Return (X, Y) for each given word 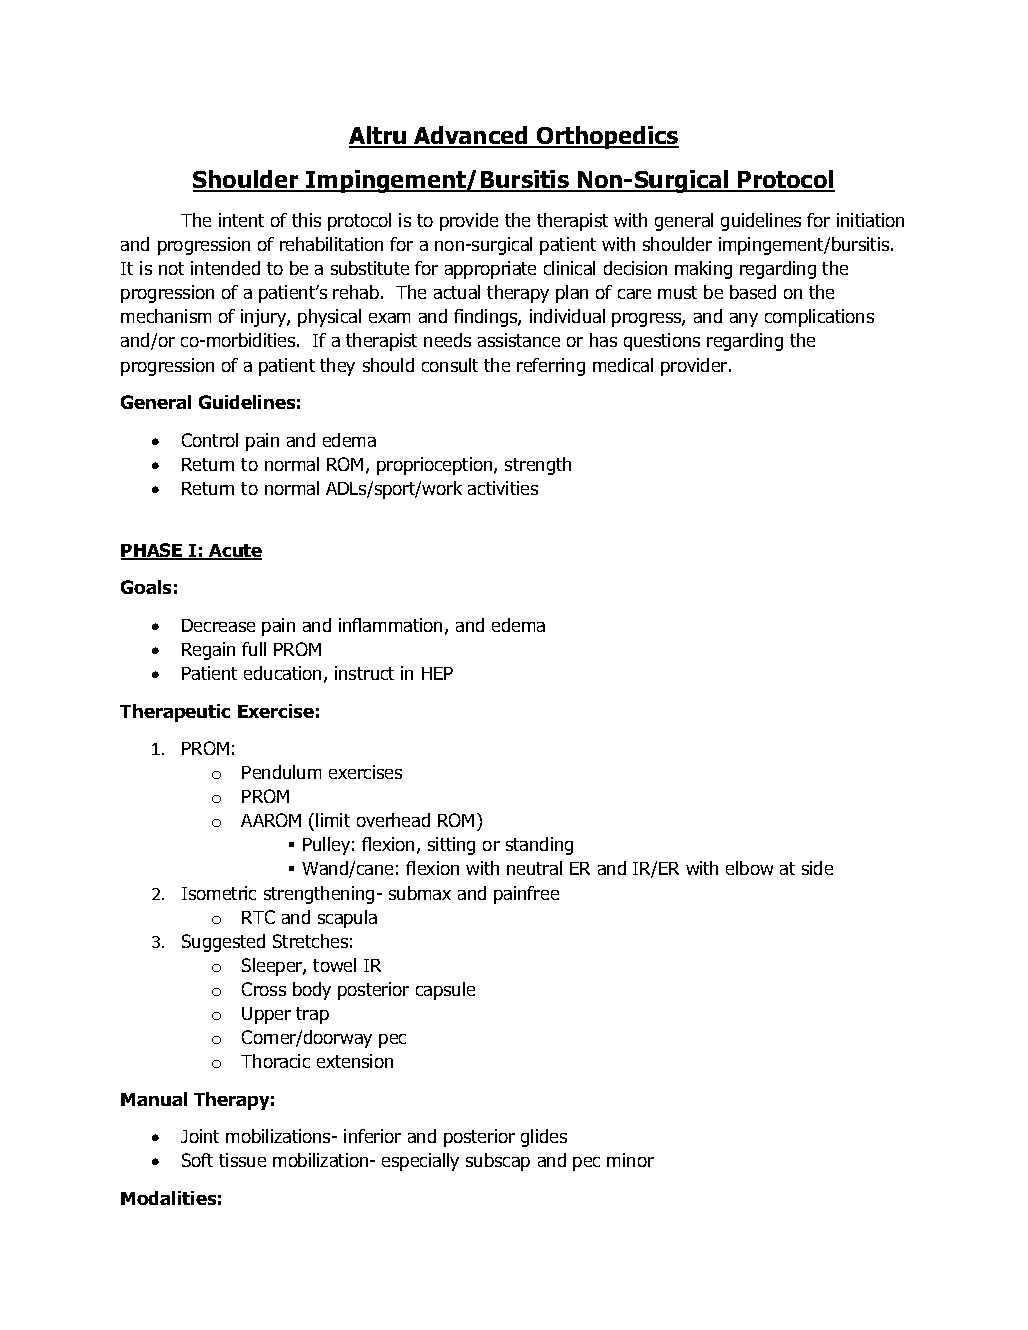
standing (539, 846)
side (817, 868)
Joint (200, 1136)
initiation (870, 220)
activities (503, 488)
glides (544, 1138)
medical (623, 365)
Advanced (471, 136)
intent (241, 220)
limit (333, 820)
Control (210, 440)
